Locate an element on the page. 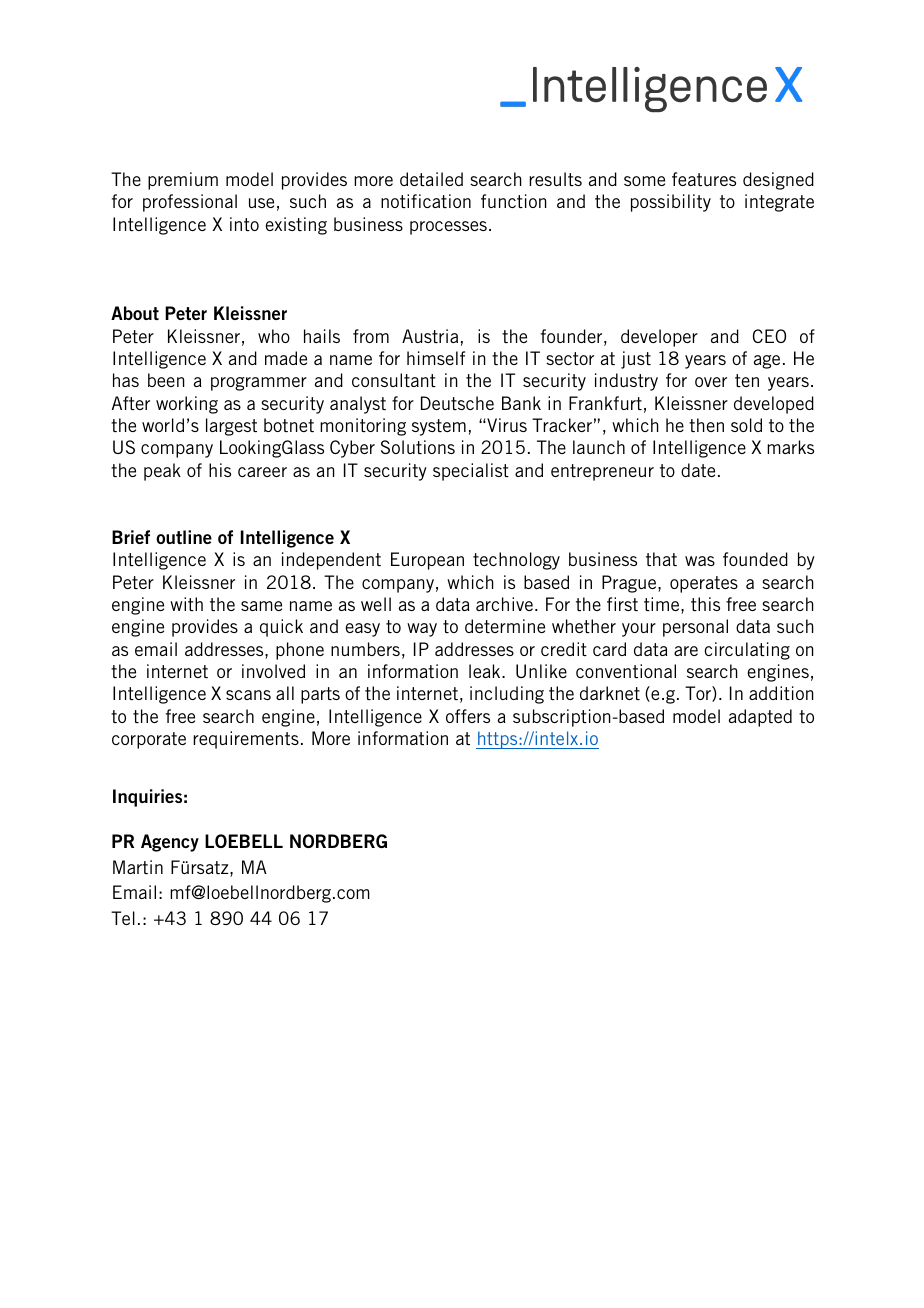 This page has height=1308, width=924. professional is located at coordinates (190, 203).
